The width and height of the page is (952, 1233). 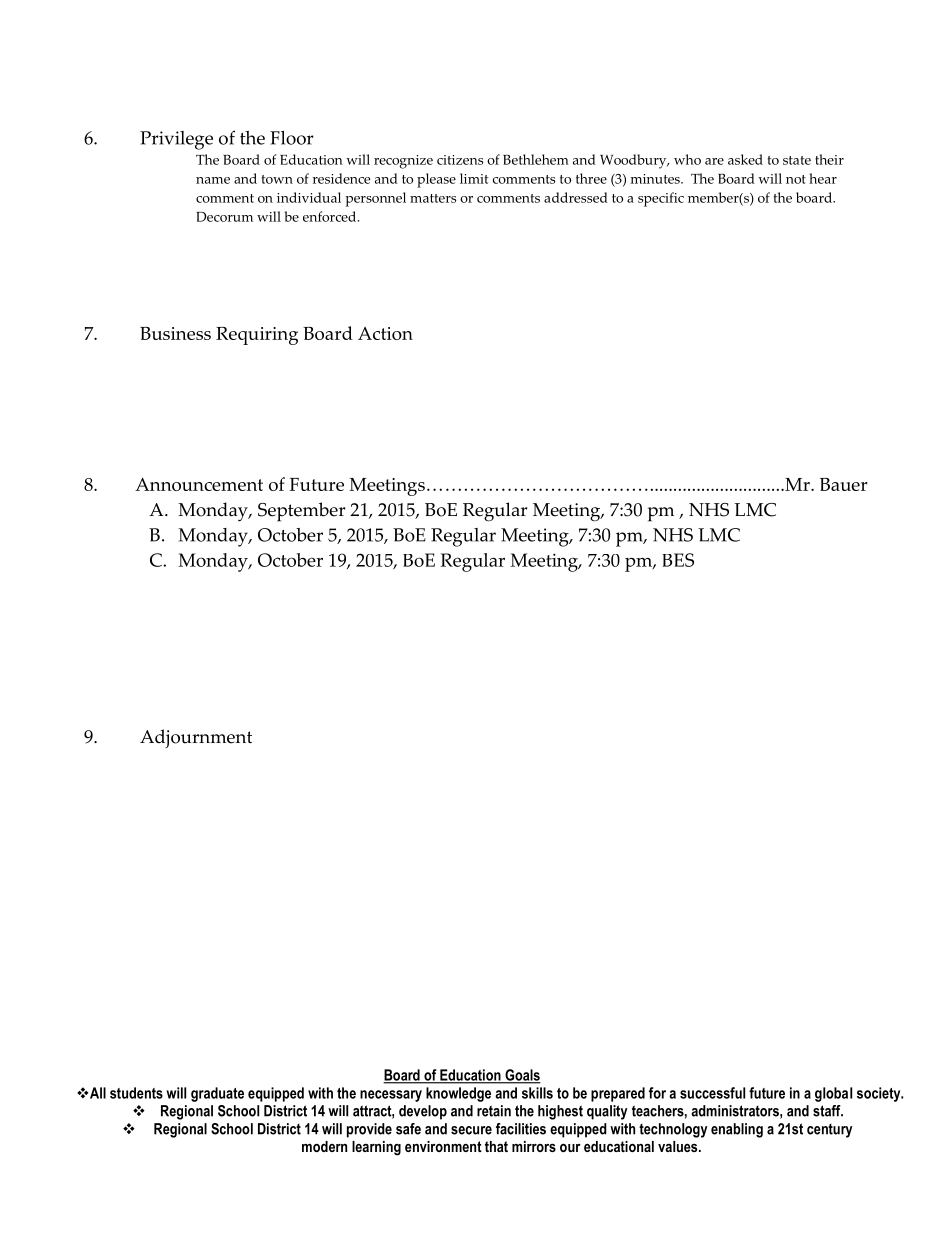 I want to click on name, so click(x=213, y=180).
